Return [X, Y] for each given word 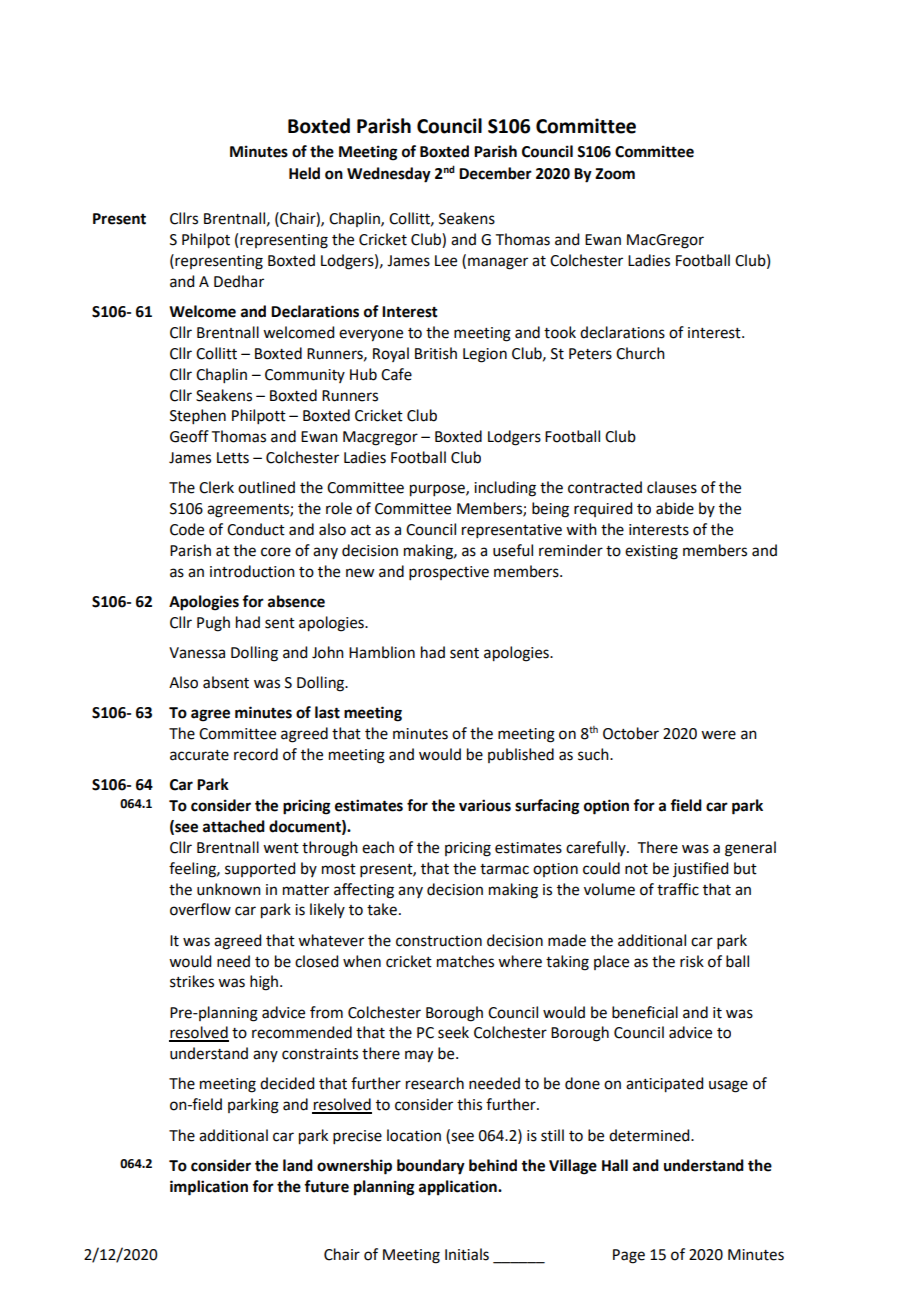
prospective [449, 573]
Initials [467, 1254]
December [495, 173]
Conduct [256, 529]
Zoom [615, 174]
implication [209, 1188]
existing [651, 552]
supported [260, 869]
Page [629, 1256]
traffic [678, 889]
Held [304, 173]
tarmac [504, 869]
